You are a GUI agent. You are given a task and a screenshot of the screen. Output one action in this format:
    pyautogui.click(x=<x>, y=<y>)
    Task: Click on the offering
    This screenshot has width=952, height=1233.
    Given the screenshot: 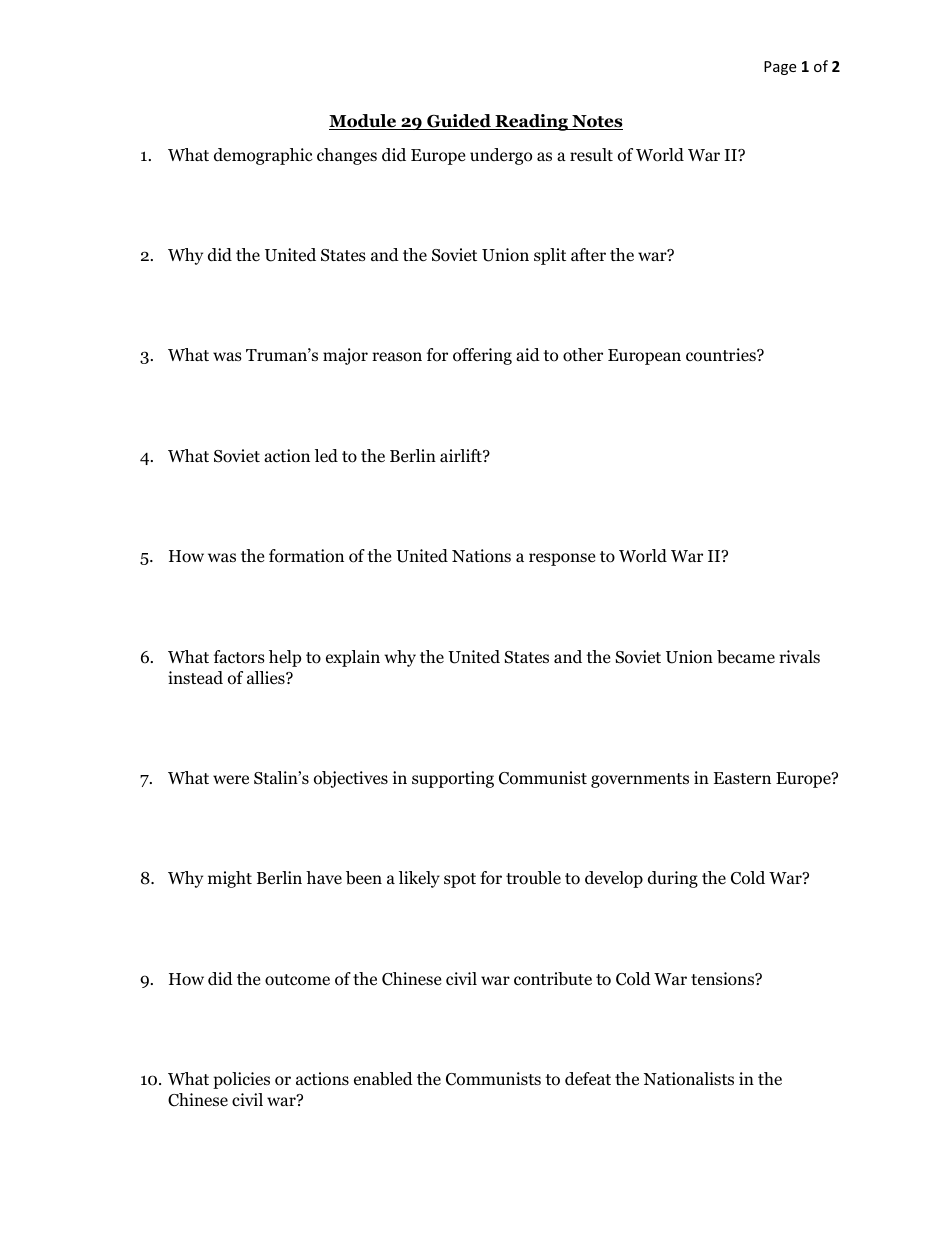 What is the action you would take?
    pyautogui.click(x=482, y=356)
